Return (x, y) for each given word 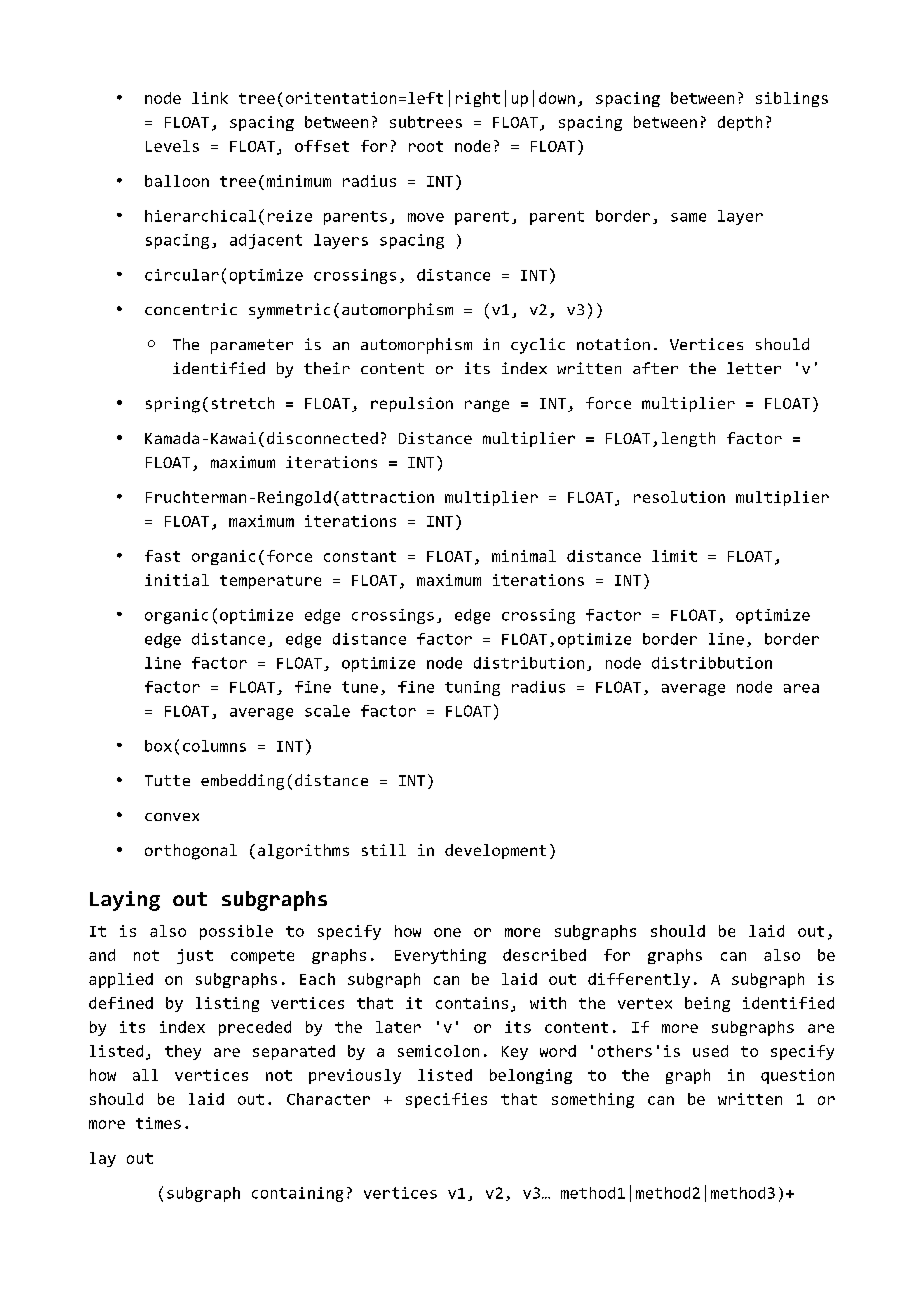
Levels (172, 146)
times (158, 1123)
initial (177, 580)
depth (740, 123)
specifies (446, 1100)
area (801, 688)
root (426, 146)
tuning (472, 688)
